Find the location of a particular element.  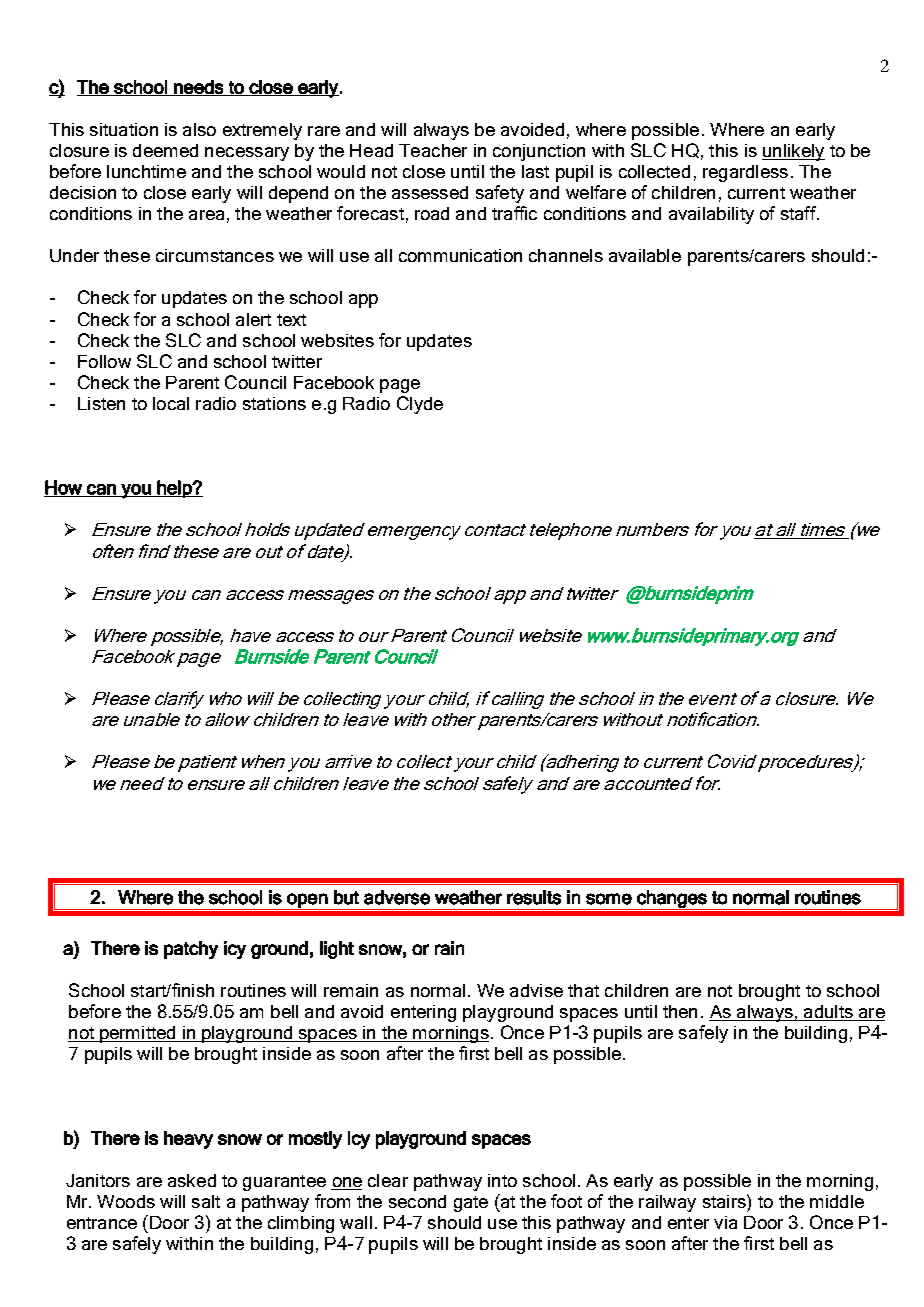

regardless is located at coordinates (745, 173).
